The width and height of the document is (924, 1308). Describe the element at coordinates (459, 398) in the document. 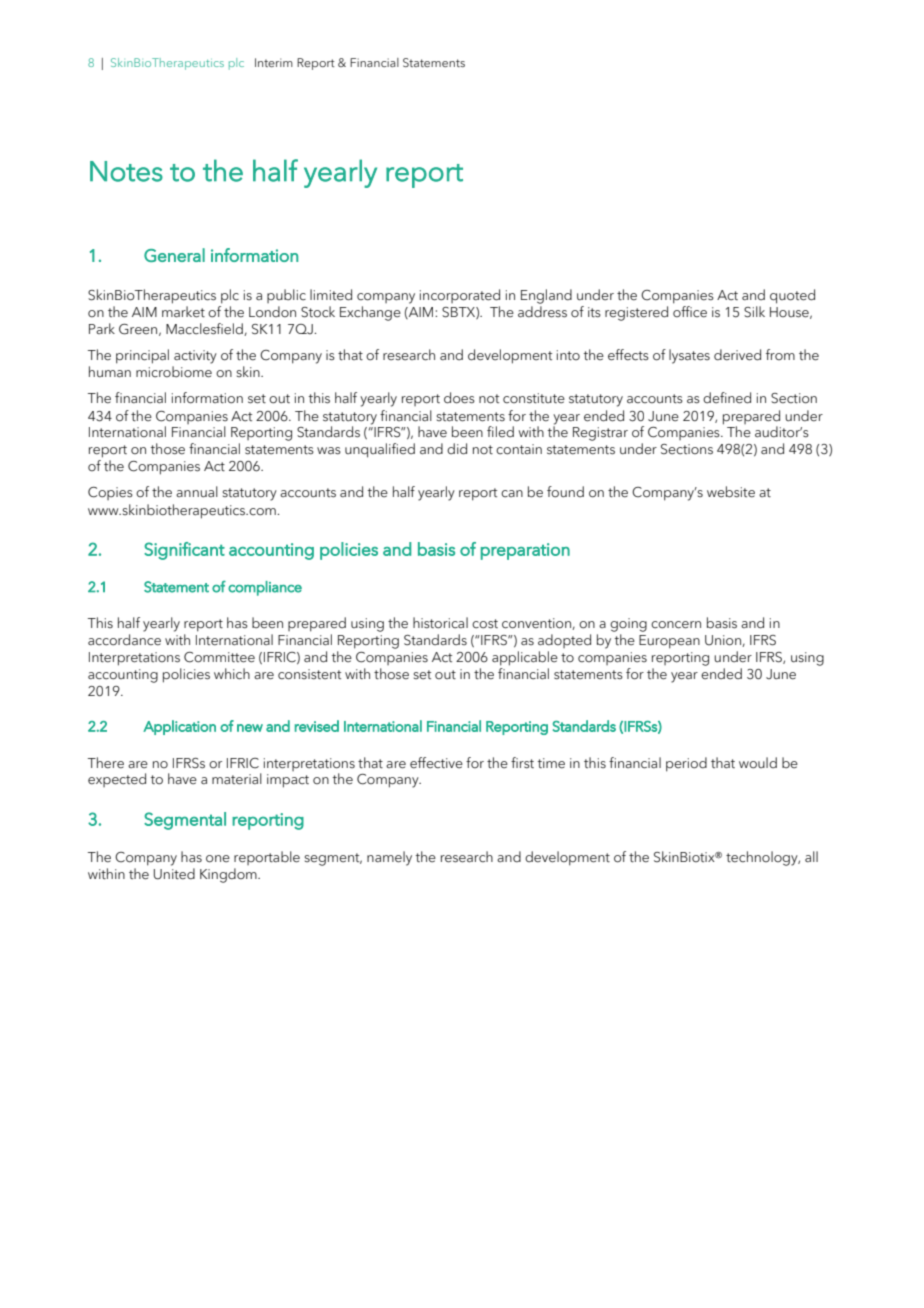

I see `does` at that location.
